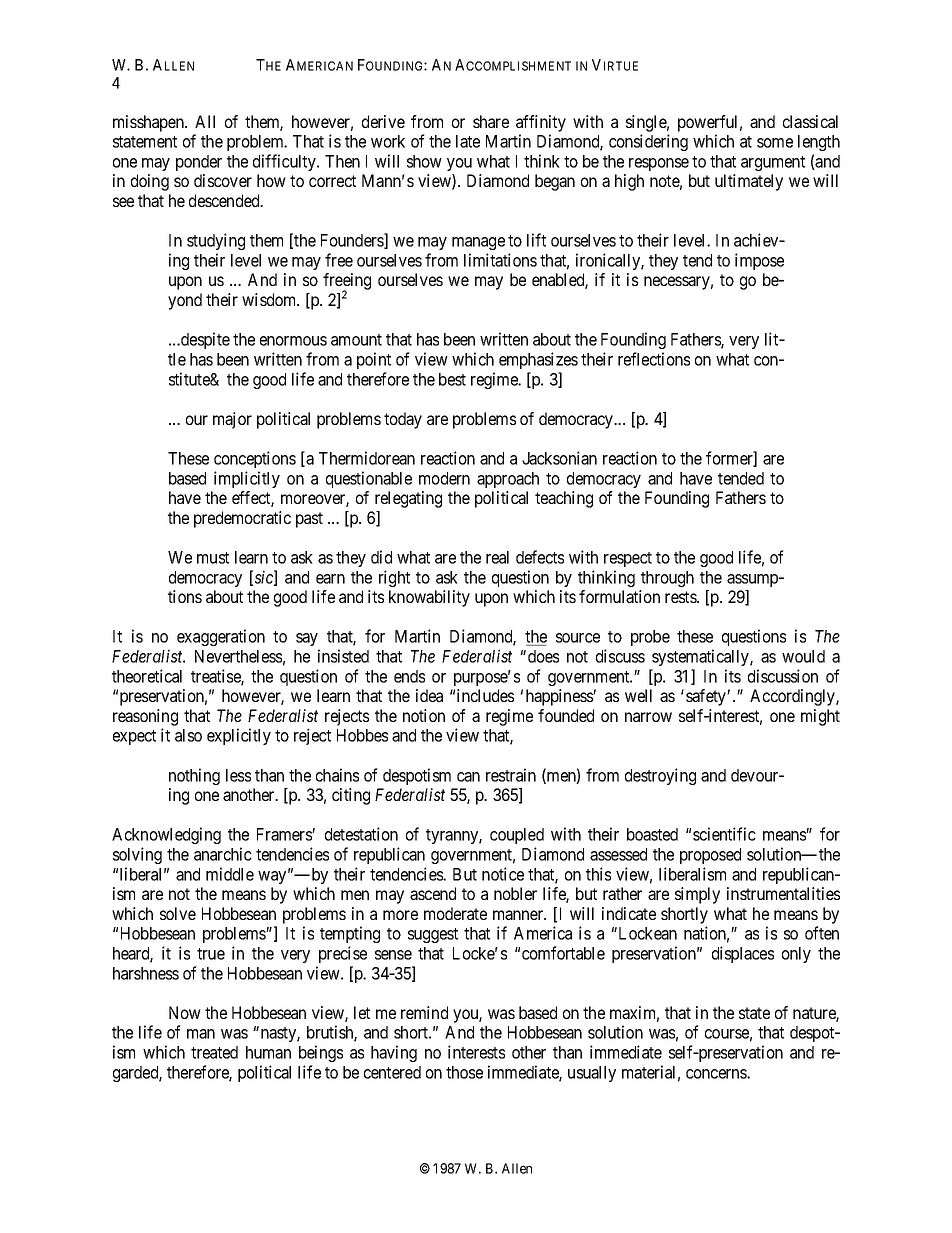  What do you see at coordinates (517, 836) in the document?
I see `coupled` at bounding box center [517, 836].
